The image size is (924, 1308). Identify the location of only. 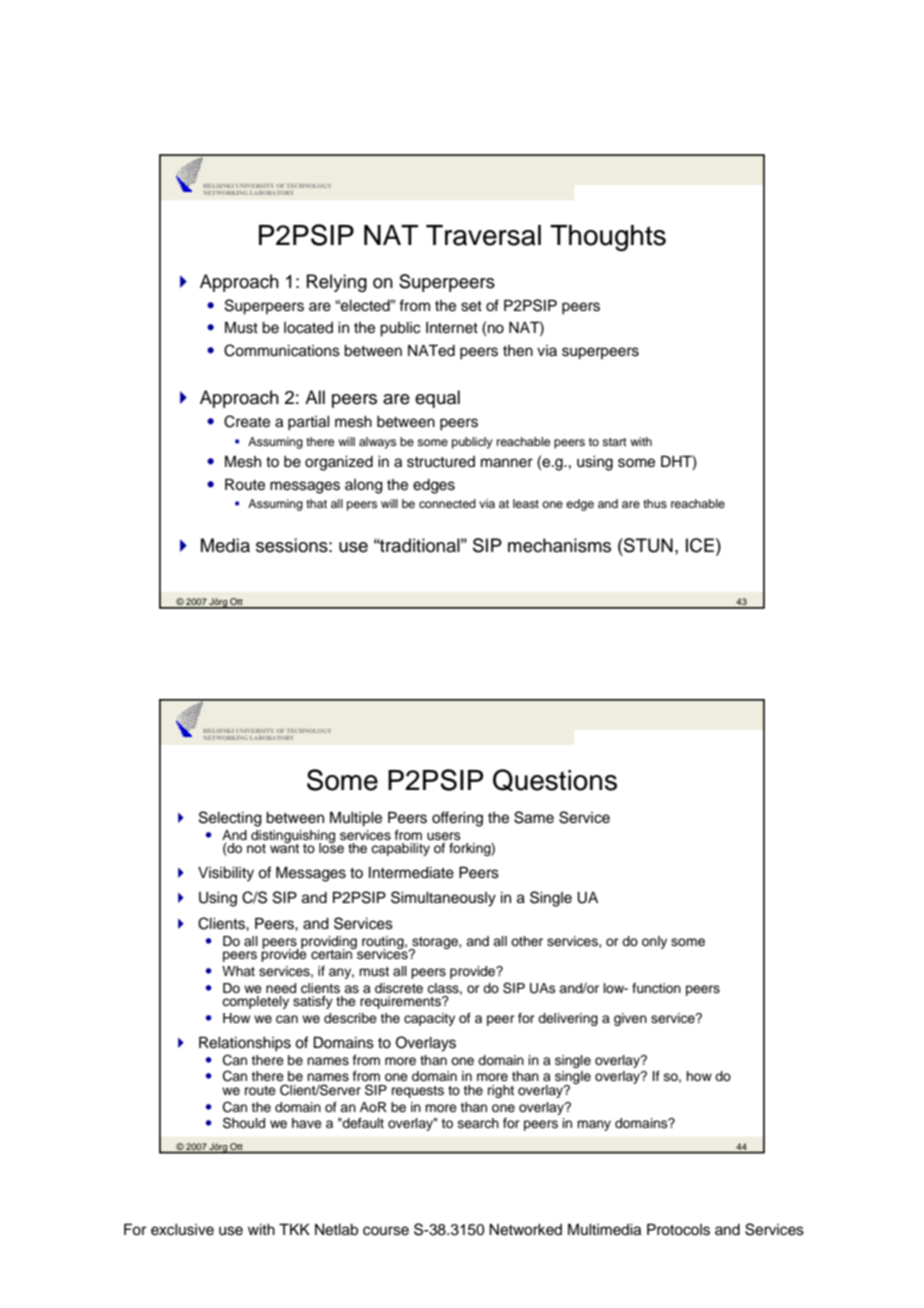
(654, 942).
